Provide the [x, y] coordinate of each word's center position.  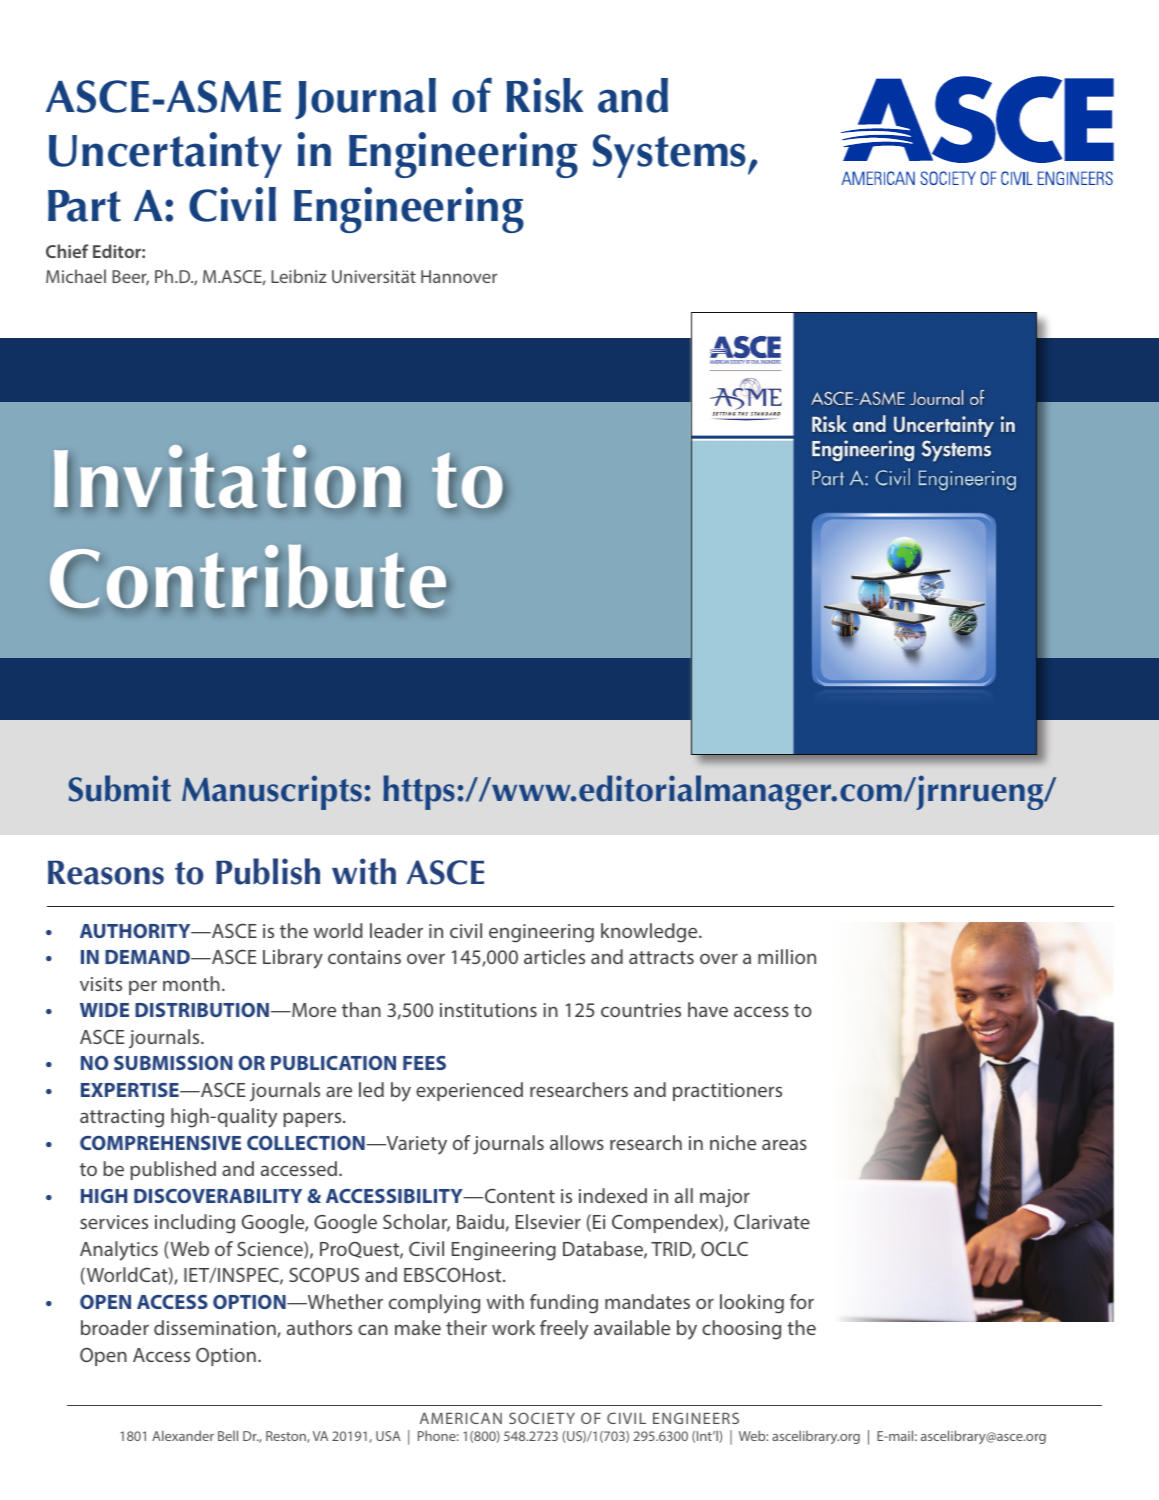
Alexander [183, 1435]
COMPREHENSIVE [160, 1143]
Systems [671, 156]
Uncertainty [165, 155]
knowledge [650, 933]
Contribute [248, 577]
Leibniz [299, 276]
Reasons [106, 872]
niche [733, 1142]
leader [396, 930]
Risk [544, 95]
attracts [661, 957]
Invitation [228, 476]
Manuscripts [272, 792]
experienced [469, 1091]
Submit [120, 788]
